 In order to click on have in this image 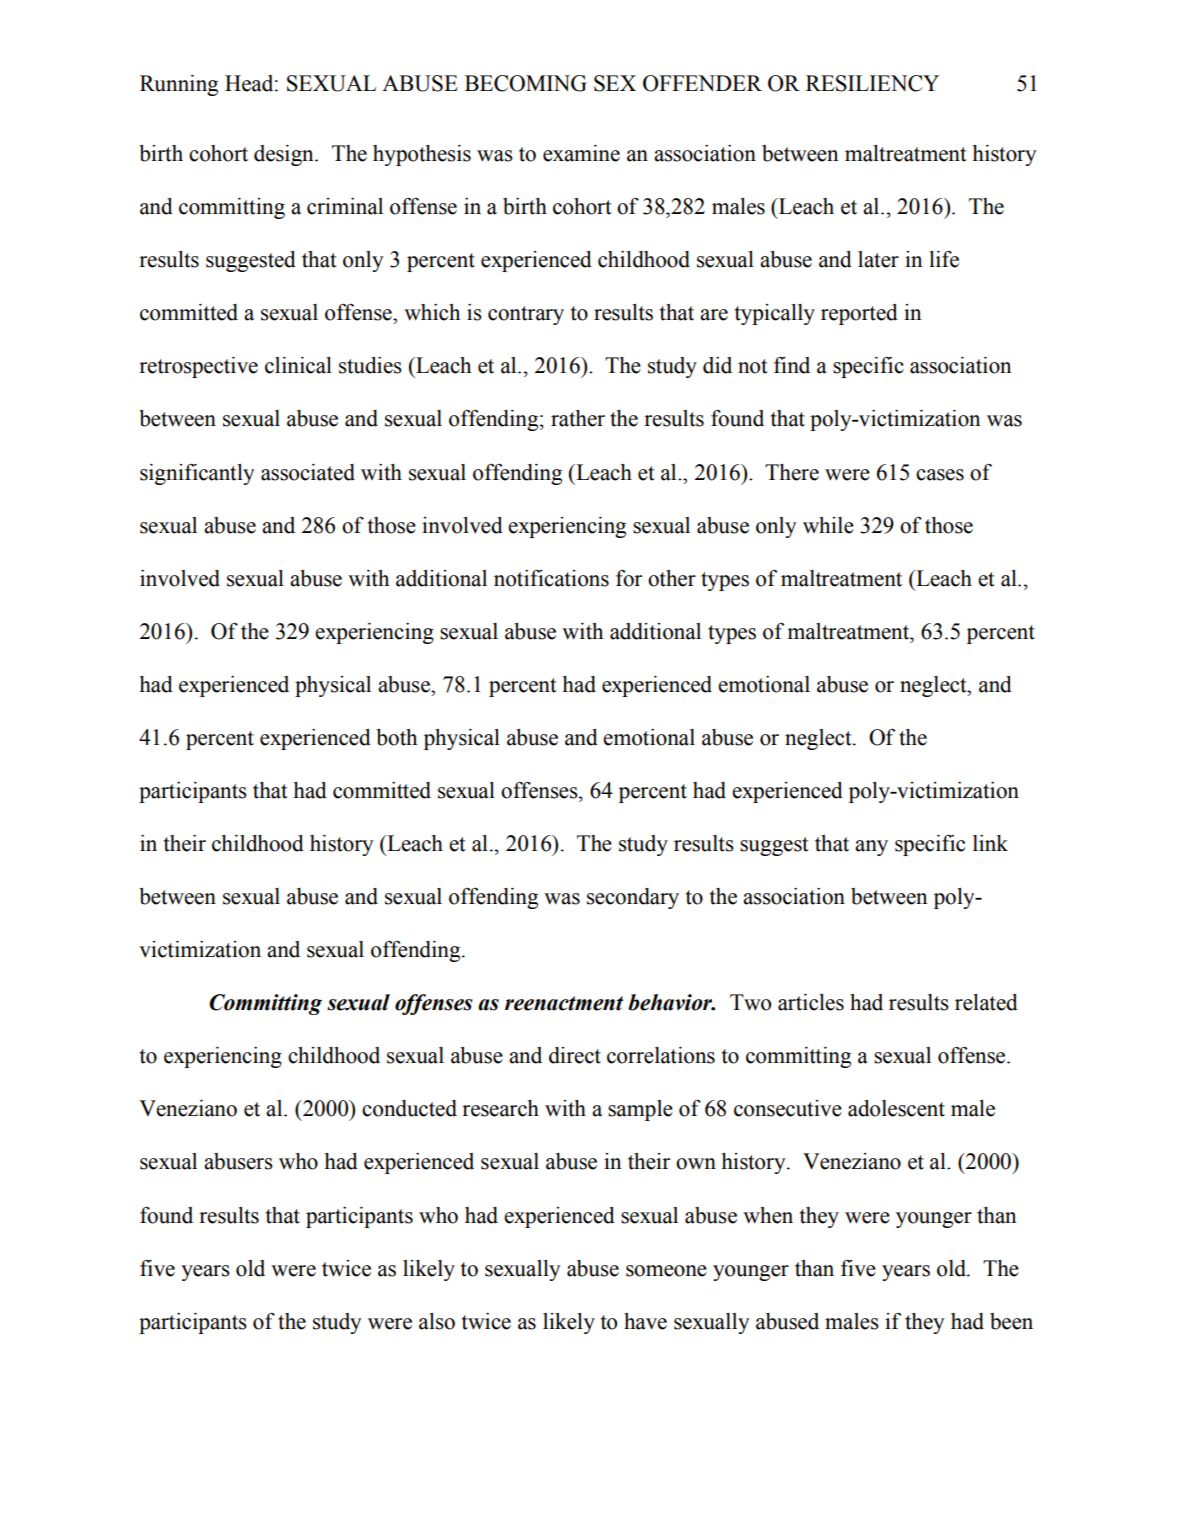, I will do `click(645, 1321)`.
